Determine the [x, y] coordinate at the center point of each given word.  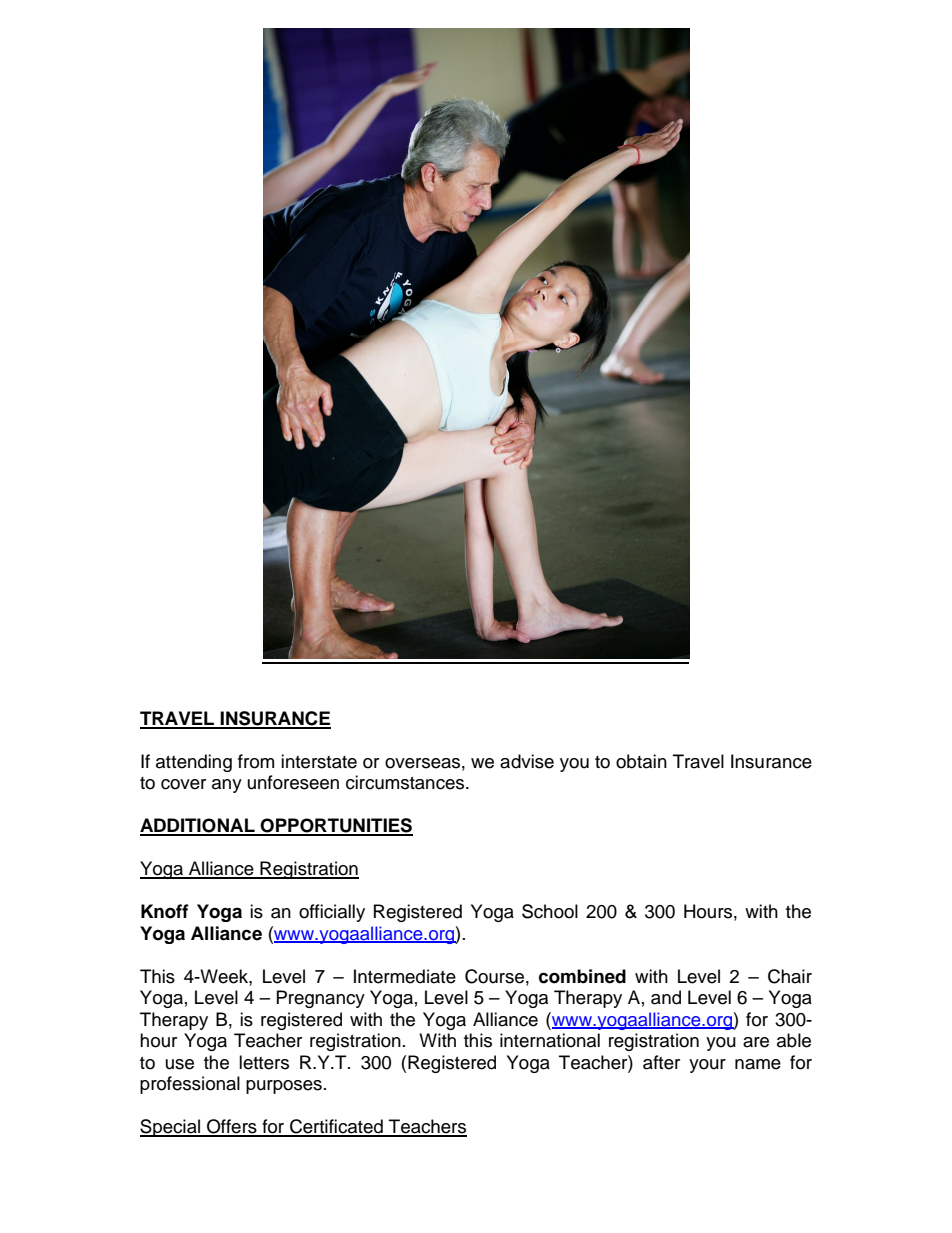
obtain [641, 761]
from [256, 761]
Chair [790, 976]
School [550, 911]
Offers [232, 1127]
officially [332, 913]
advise [527, 761]
